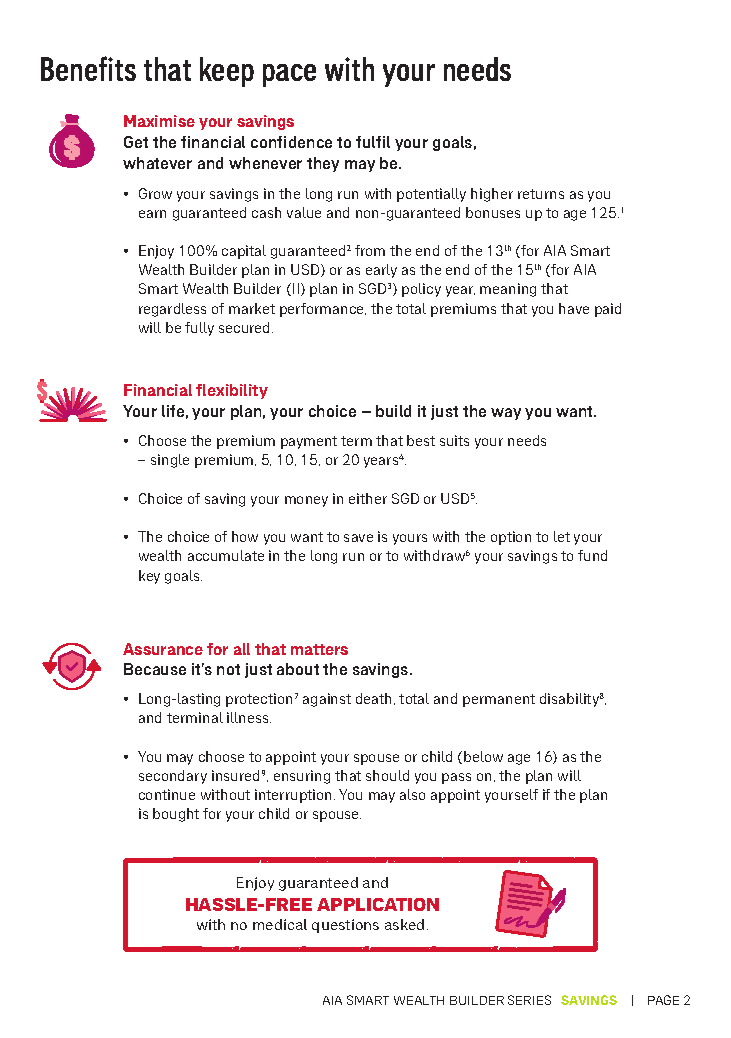 Image resolution: width=731 pixels, height=1038 pixels. What do you see at coordinates (541, 194) in the document?
I see `returns` at bounding box center [541, 194].
